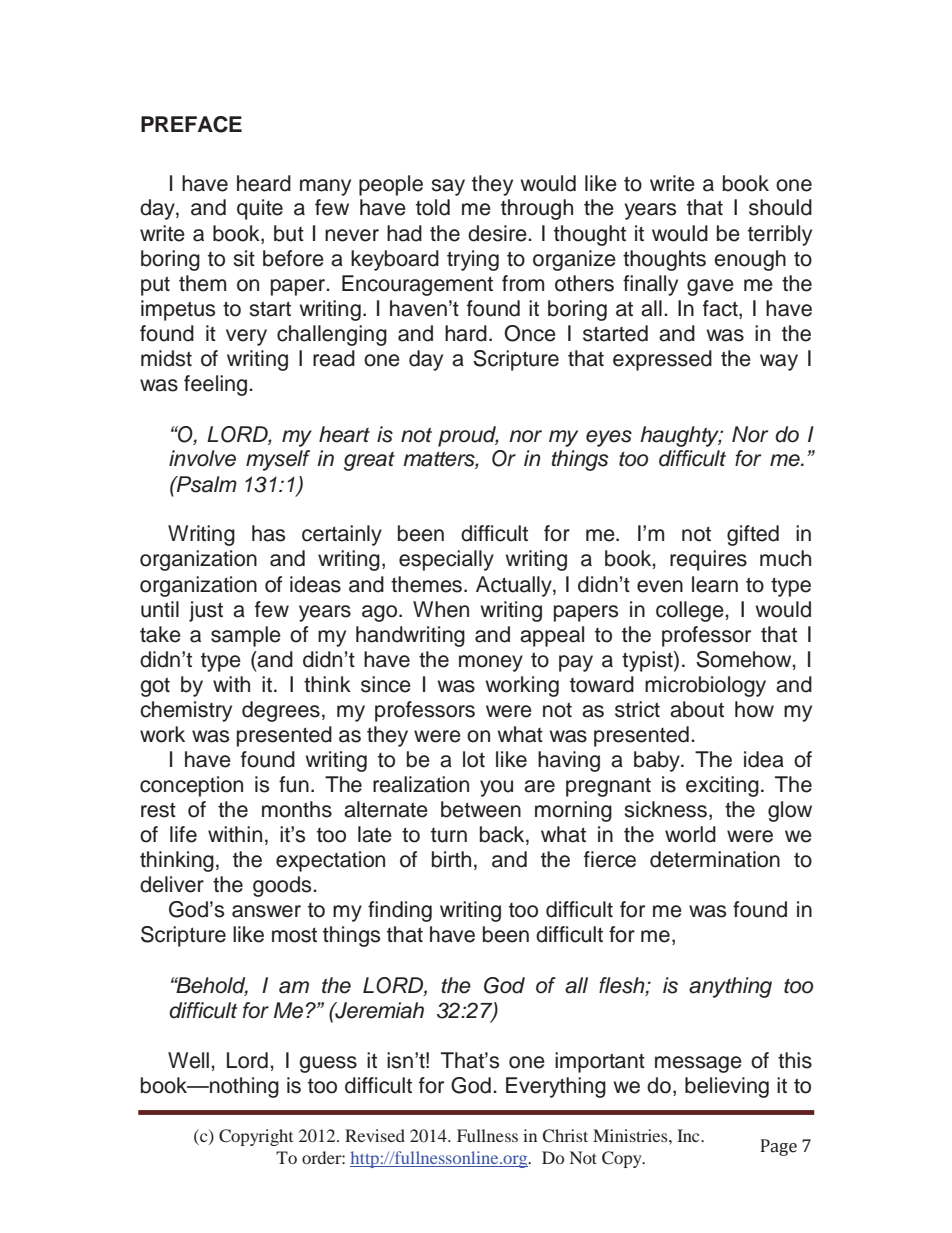 This document has height=1233, width=952. What do you see at coordinates (448, 187) in the document?
I see `say` at bounding box center [448, 187].
